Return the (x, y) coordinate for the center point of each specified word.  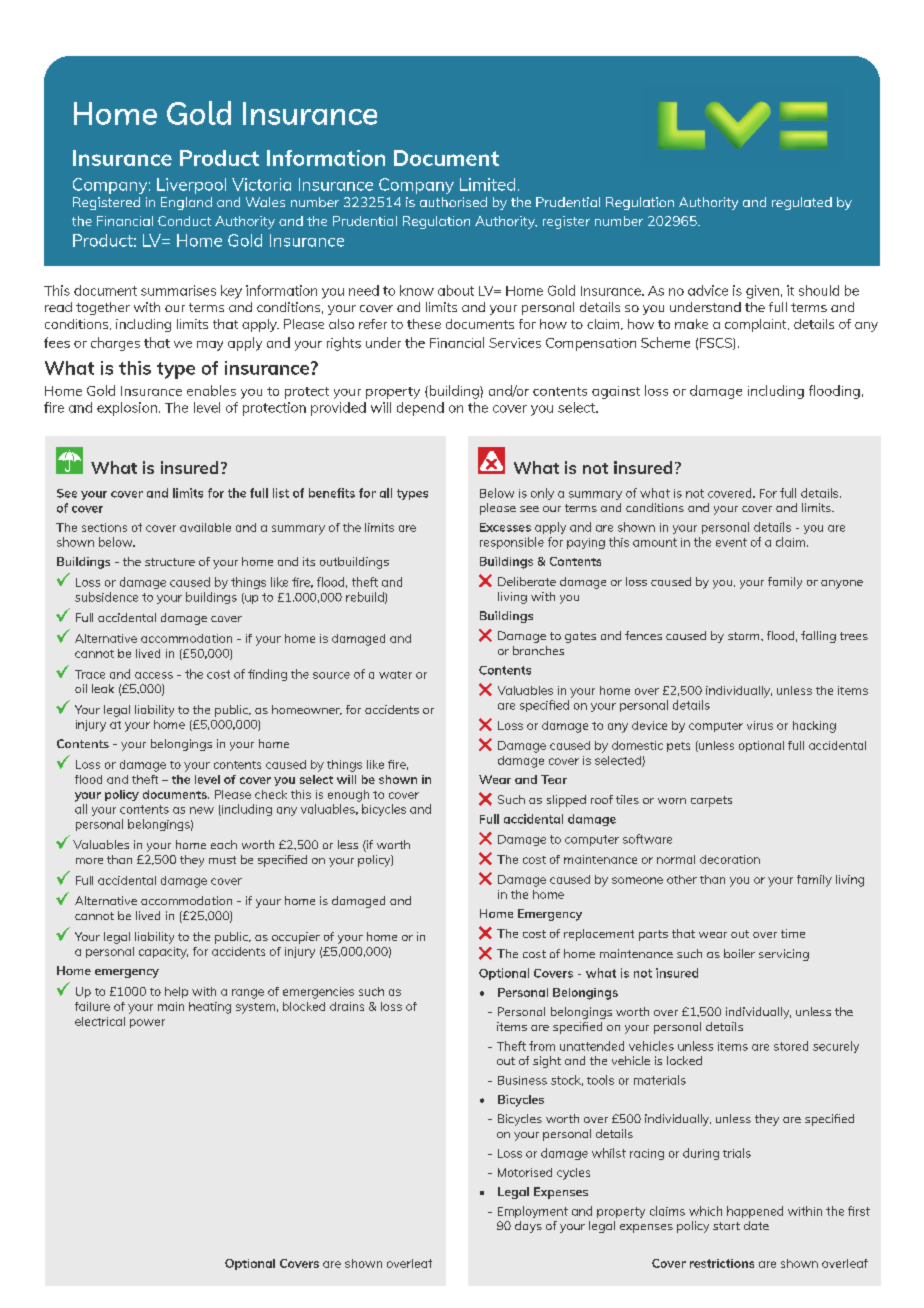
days (528, 1227)
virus (760, 725)
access (154, 675)
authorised (453, 202)
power (147, 1023)
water (395, 675)
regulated (802, 203)
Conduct (184, 221)
